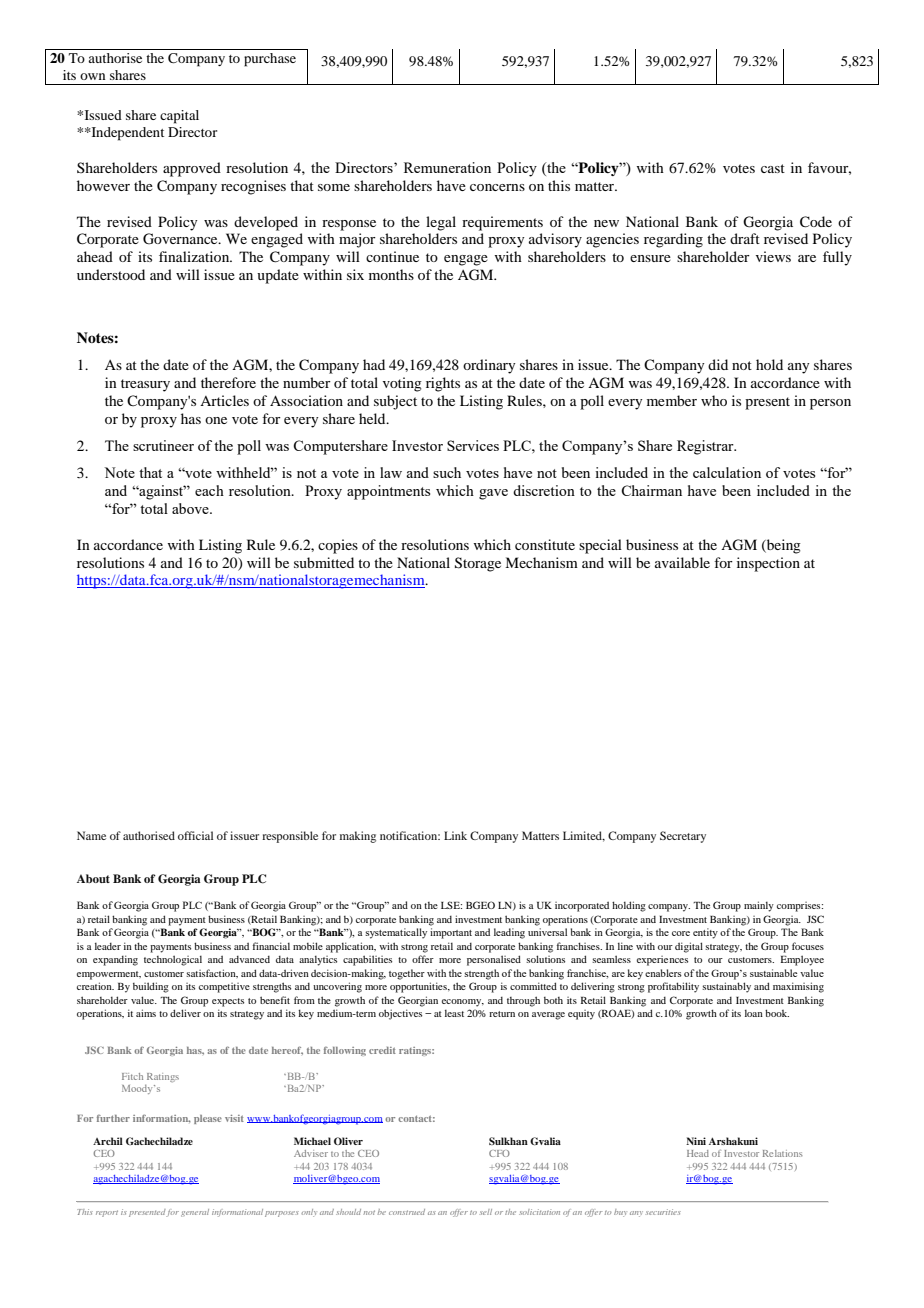  What do you see at coordinates (447, 167) in the document?
I see `Remuneration` at bounding box center [447, 167].
